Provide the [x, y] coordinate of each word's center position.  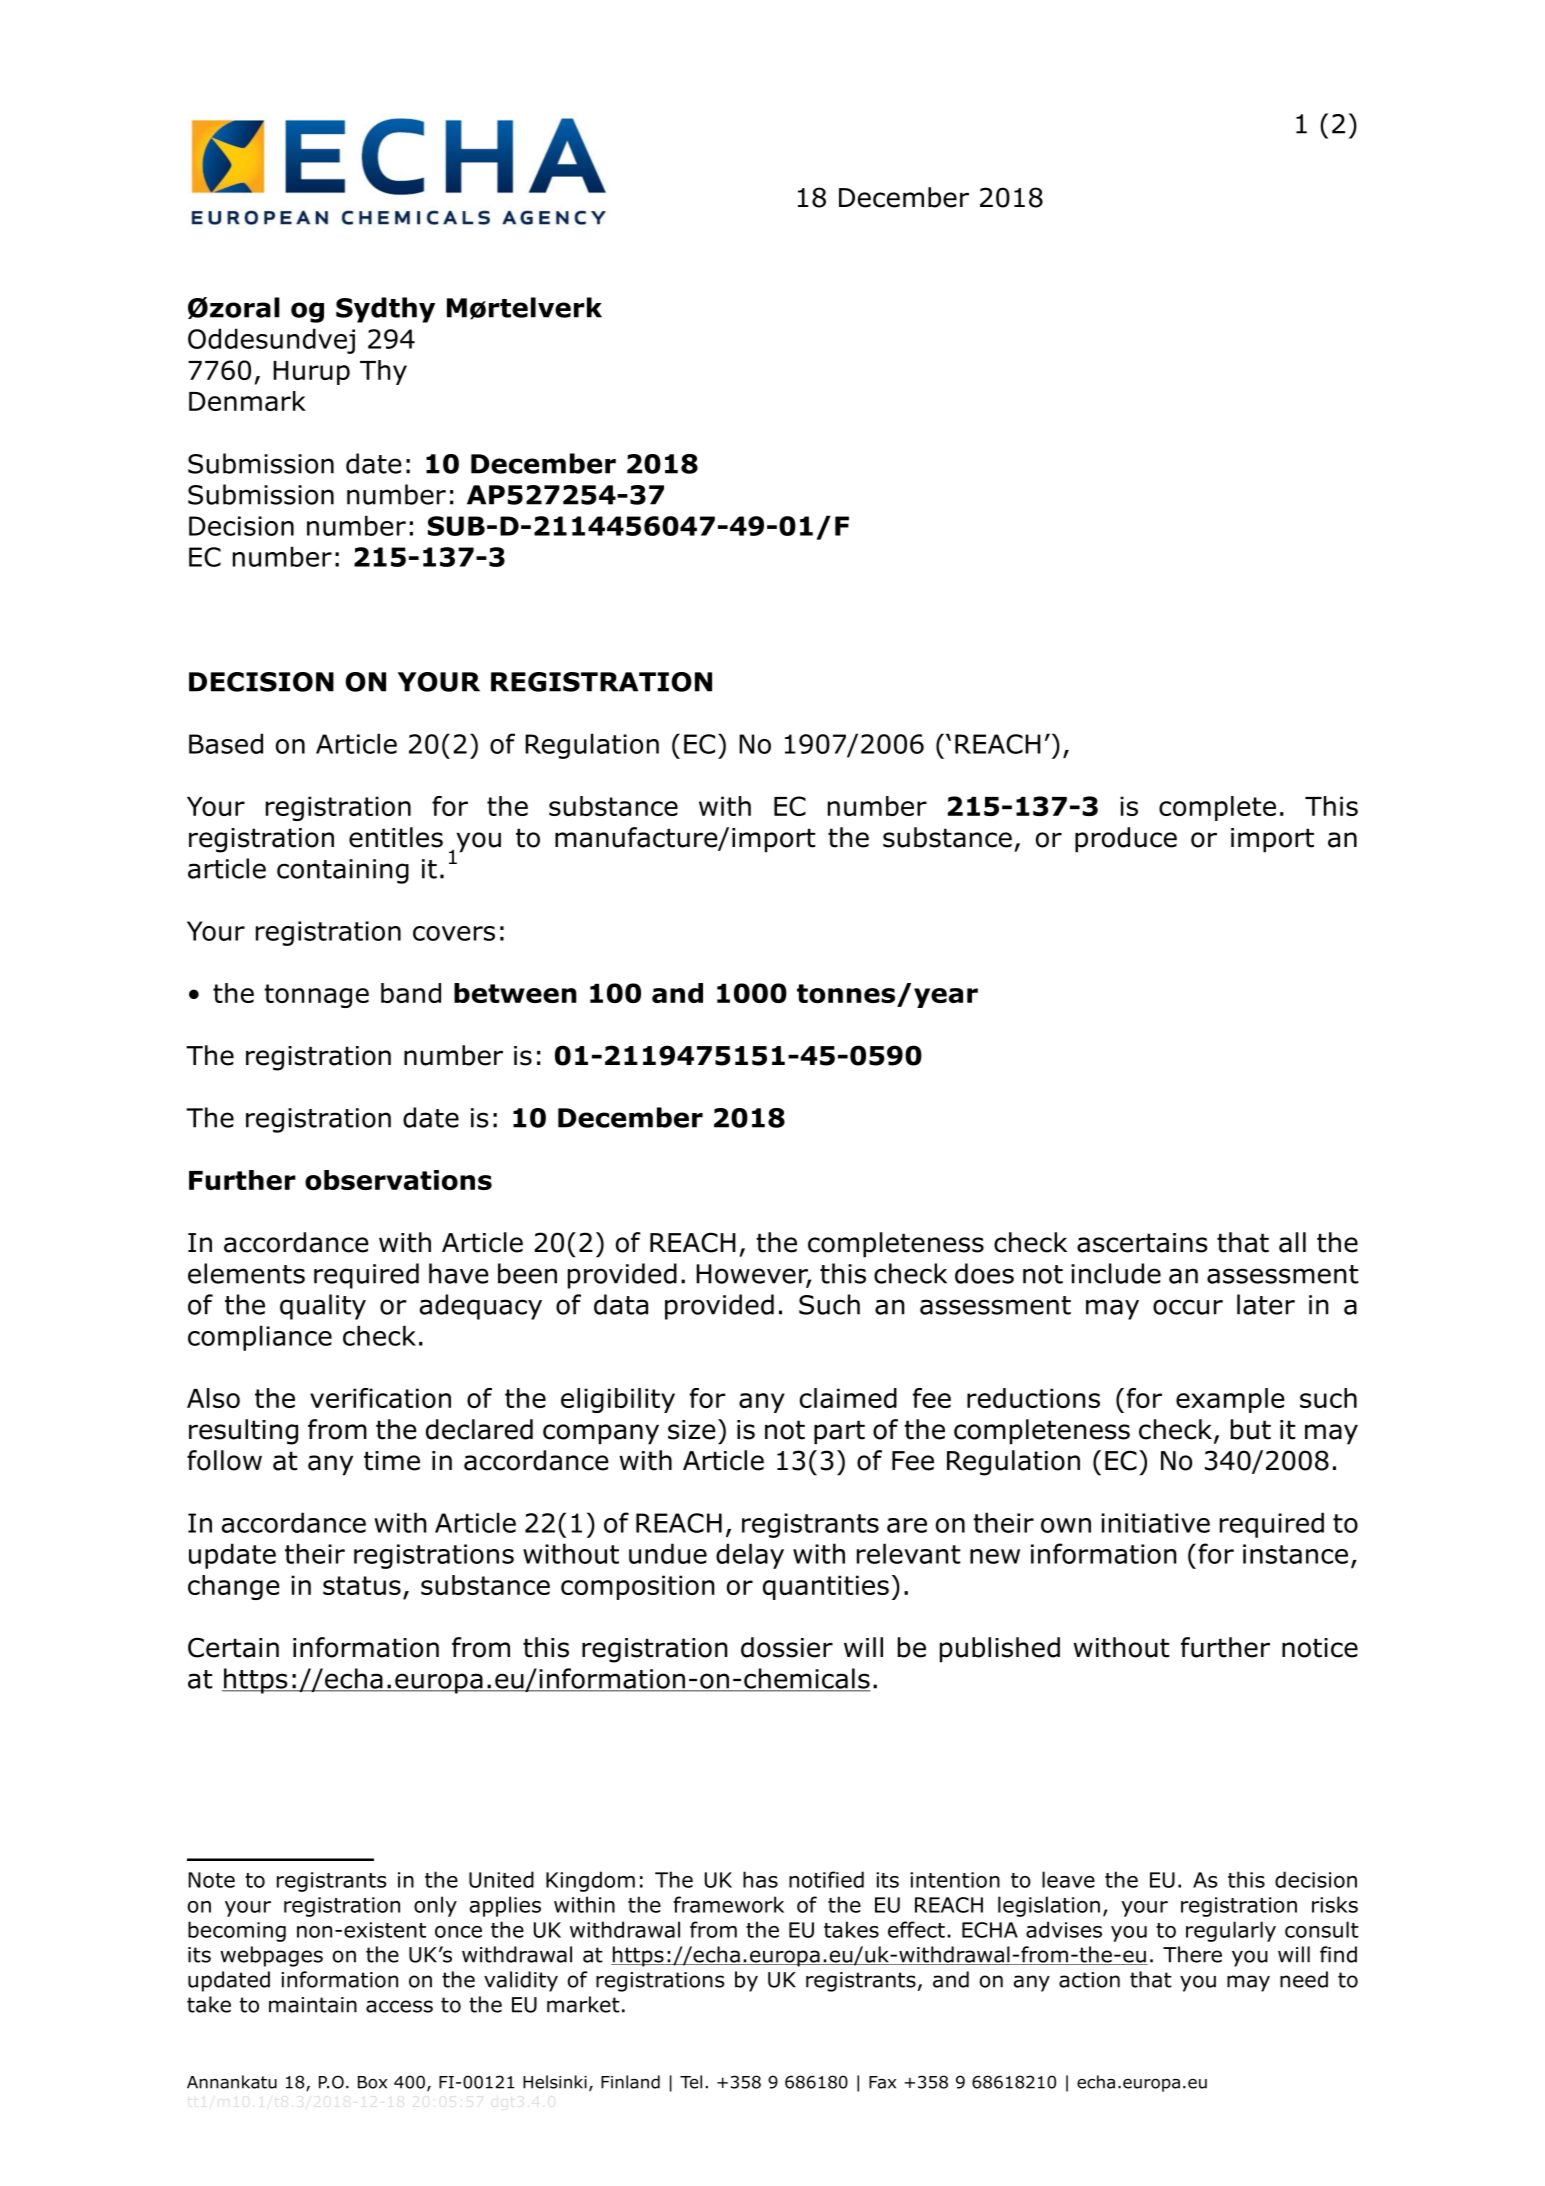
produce [1126, 840]
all [1292, 1242]
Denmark [247, 401]
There [1192, 1954]
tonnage [316, 996]
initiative [1155, 1523]
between [515, 993]
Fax [882, 2082]
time [392, 1461]
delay [750, 1556]
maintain [313, 2005]
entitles [396, 837]
